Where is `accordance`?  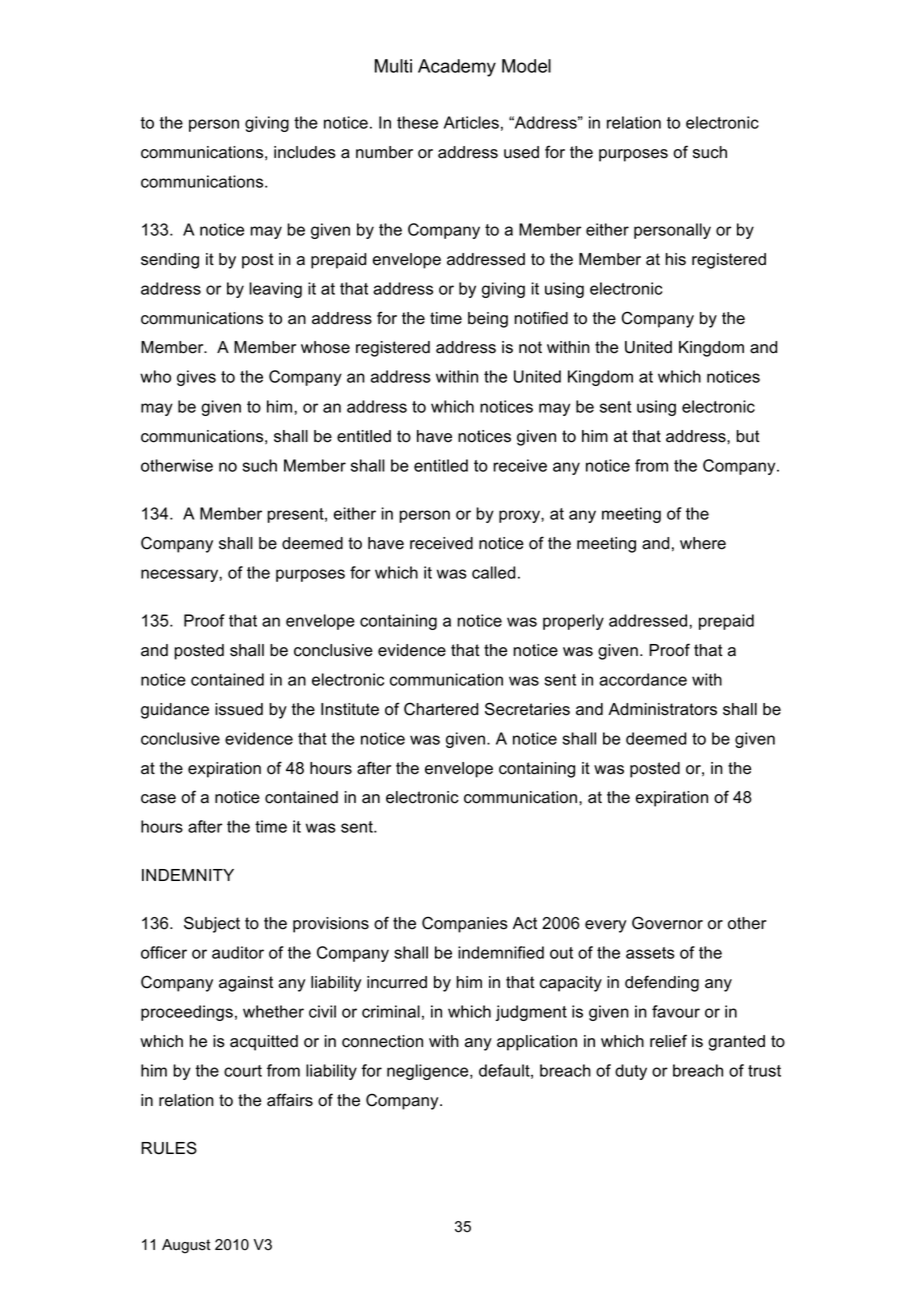 accordance is located at coordinates (643, 679).
